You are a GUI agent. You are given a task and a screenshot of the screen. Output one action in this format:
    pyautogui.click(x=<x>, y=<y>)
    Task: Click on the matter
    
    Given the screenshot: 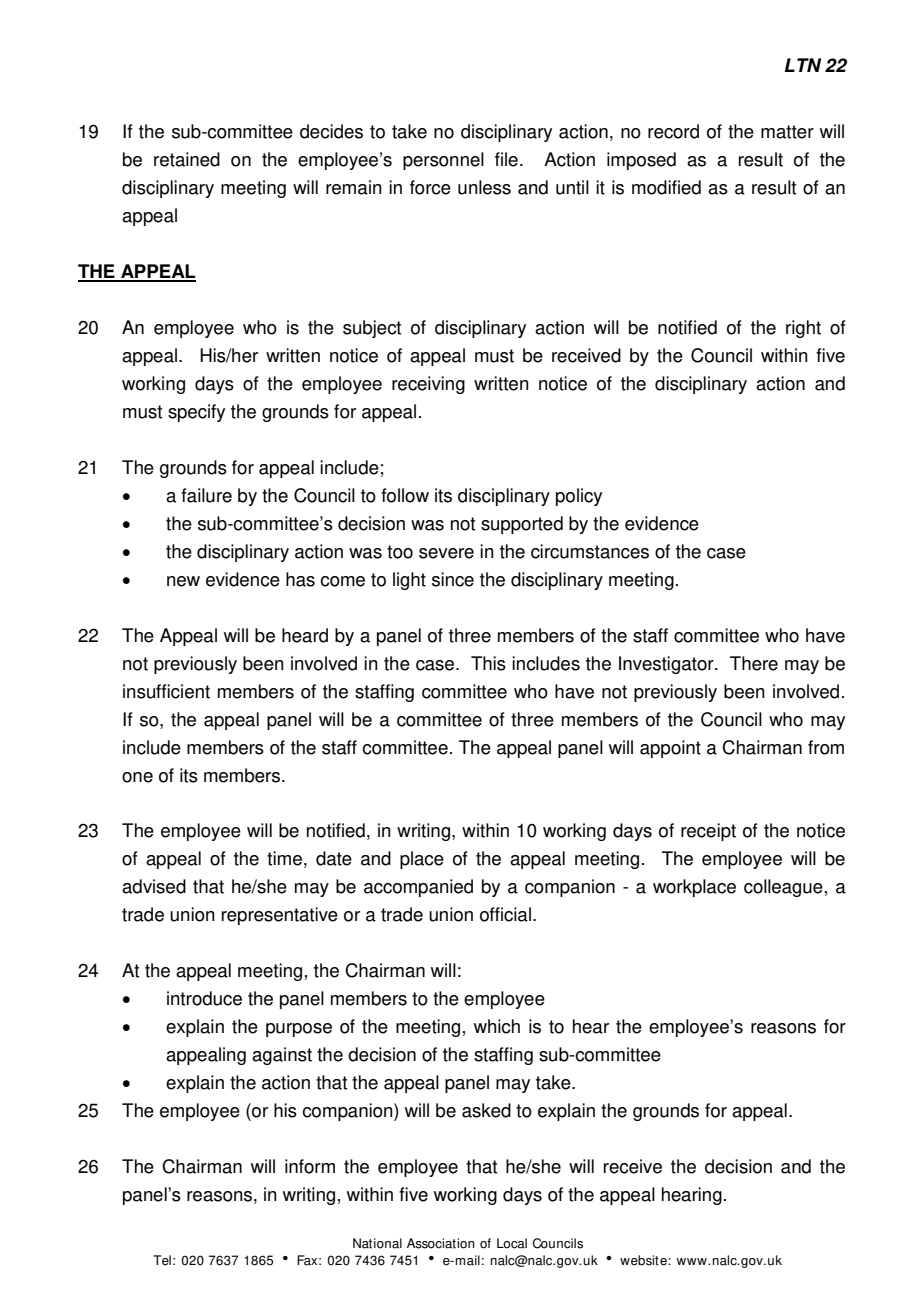 What is the action you would take?
    pyautogui.click(x=787, y=132)
